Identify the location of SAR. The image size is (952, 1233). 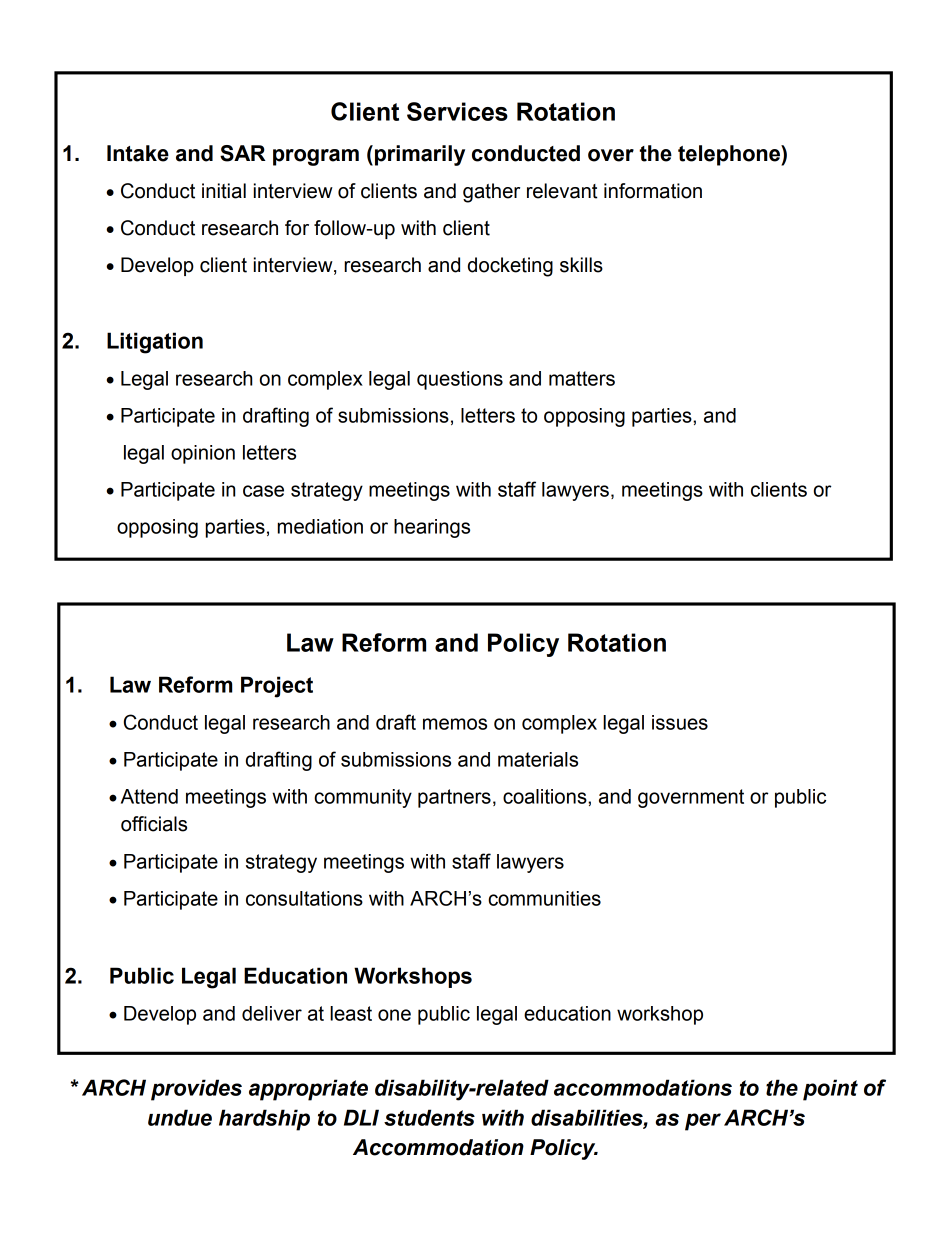
(243, 153).
